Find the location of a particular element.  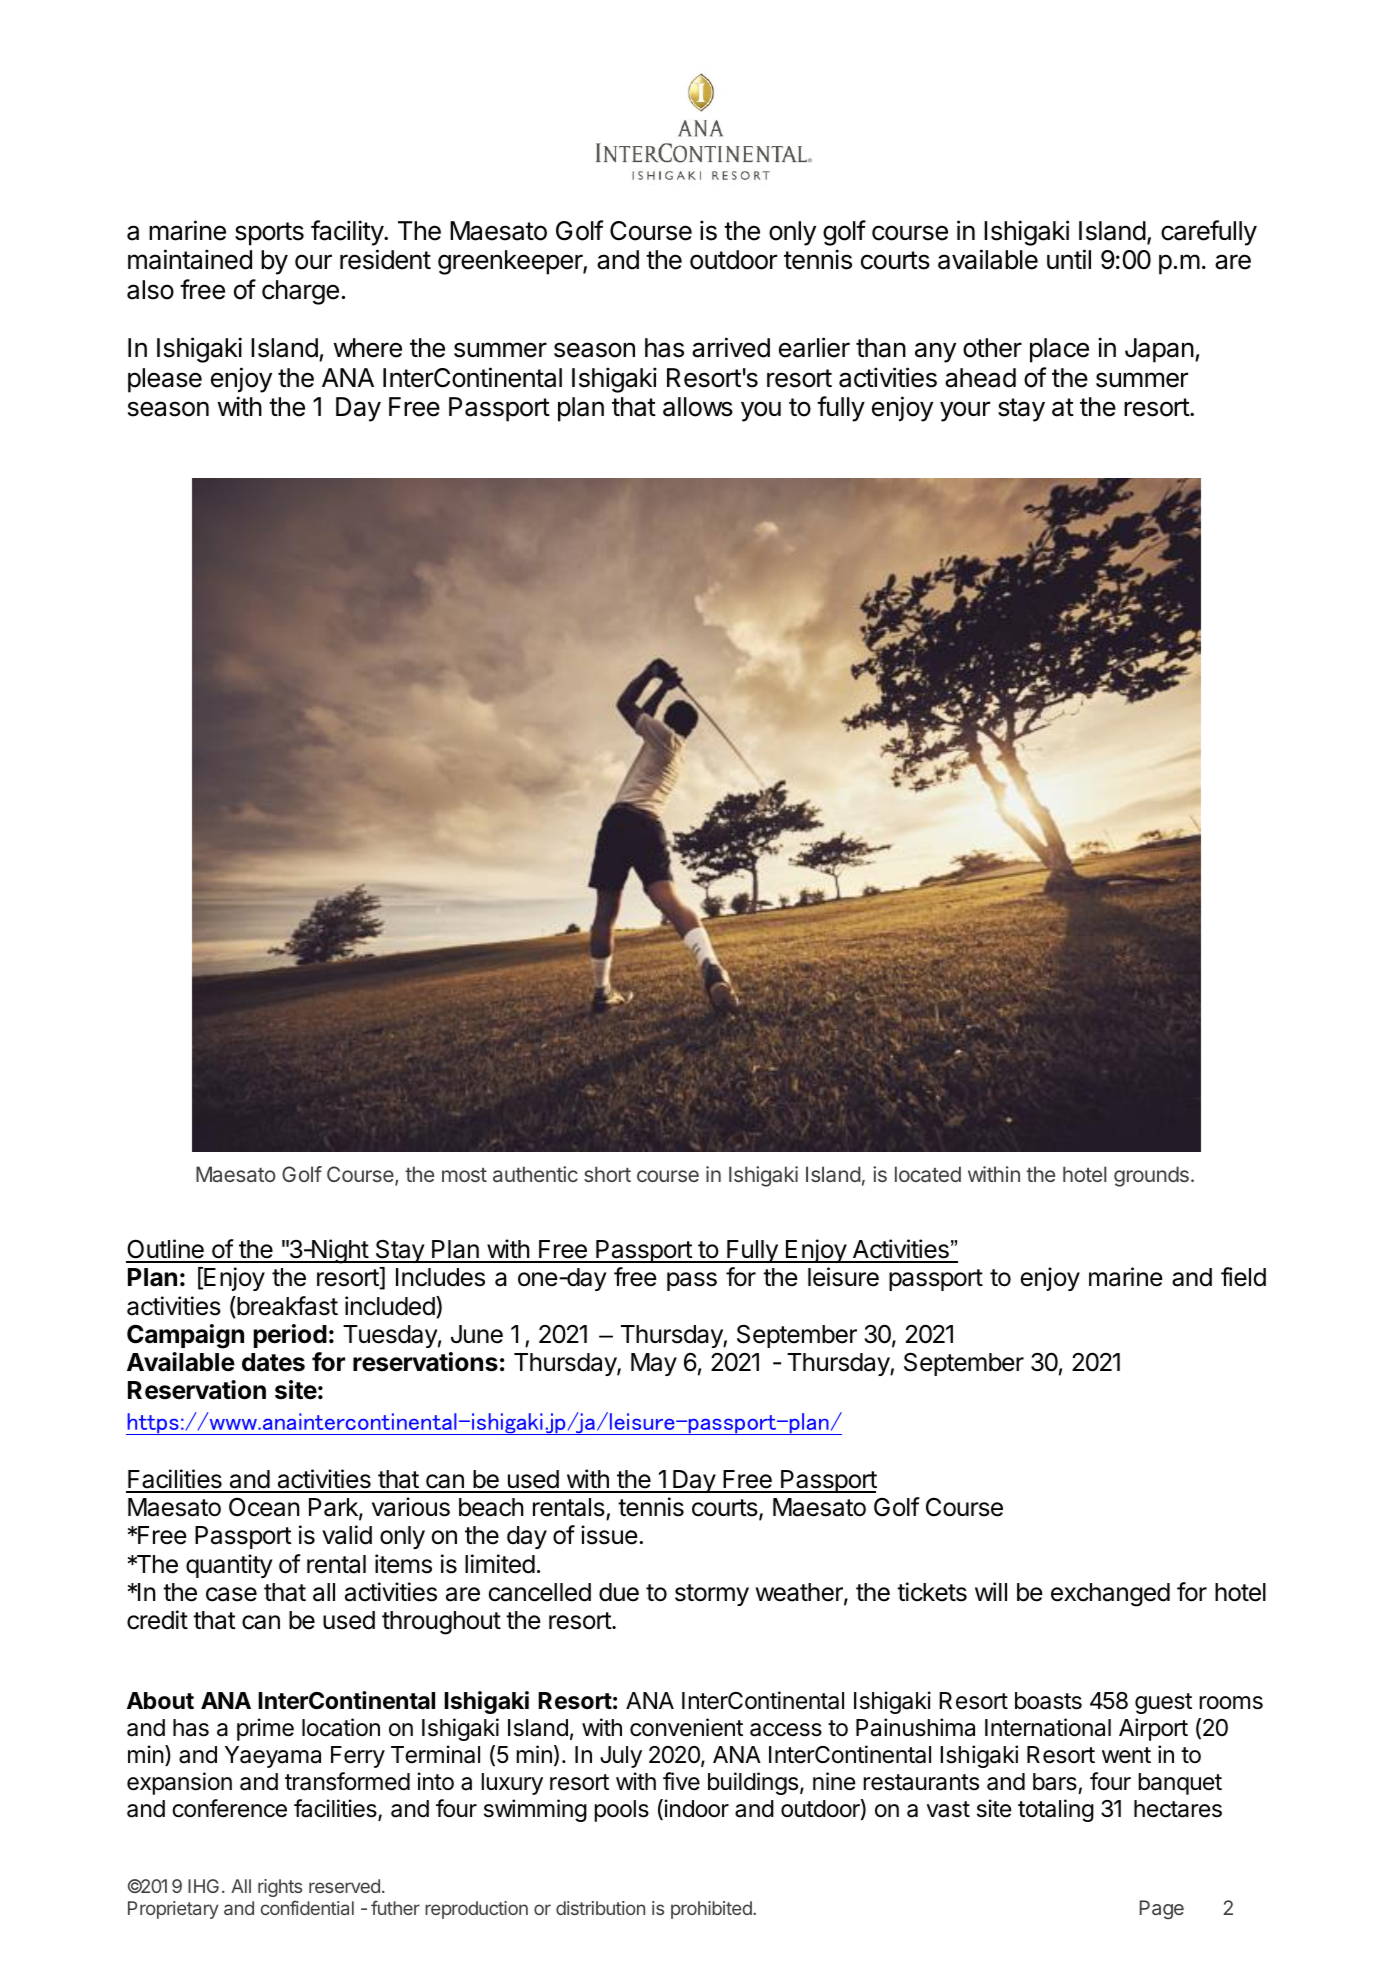

period is located at coordinates (290, 1336).
